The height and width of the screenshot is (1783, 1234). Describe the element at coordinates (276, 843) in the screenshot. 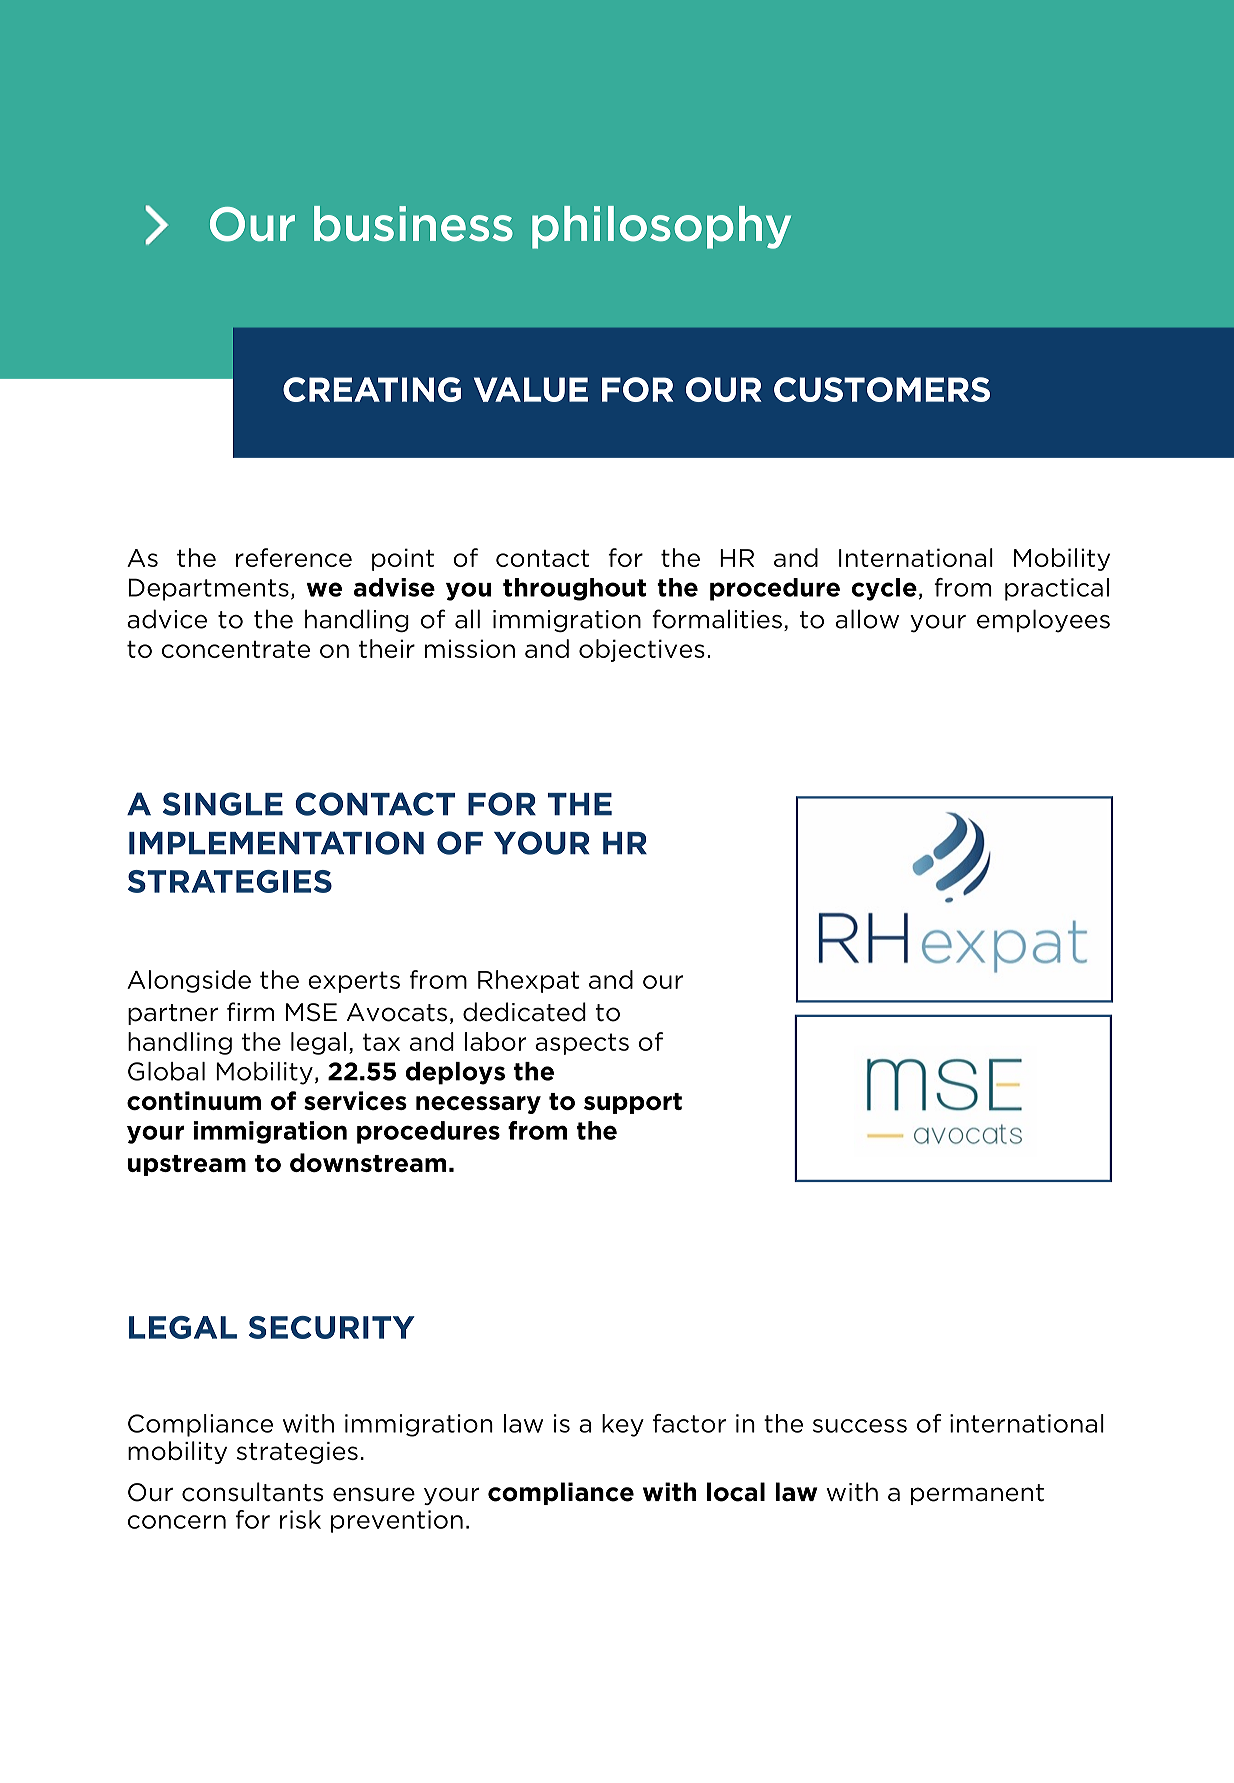

I see `IMPLEMENTATION` at that location.
